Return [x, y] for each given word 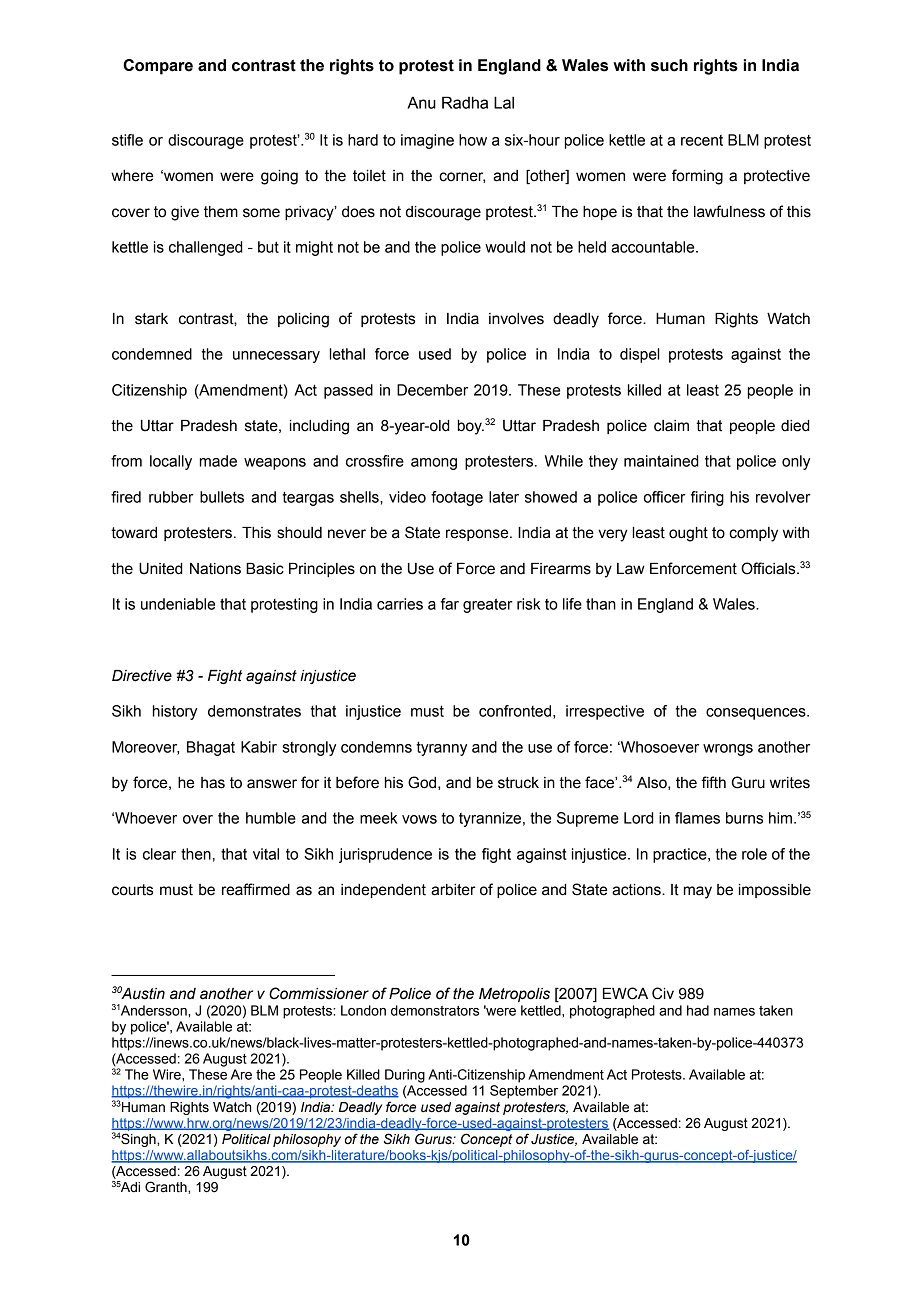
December [432, 390]
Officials [769, 568]
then [196, 854]
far [450, 604]
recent [702, 140]
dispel [640, 355]
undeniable [178, 604]
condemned [152, 354]
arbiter [453, 890]
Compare [158, 67]
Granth [167, 1187]
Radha [465, 102]
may [698, 892]
